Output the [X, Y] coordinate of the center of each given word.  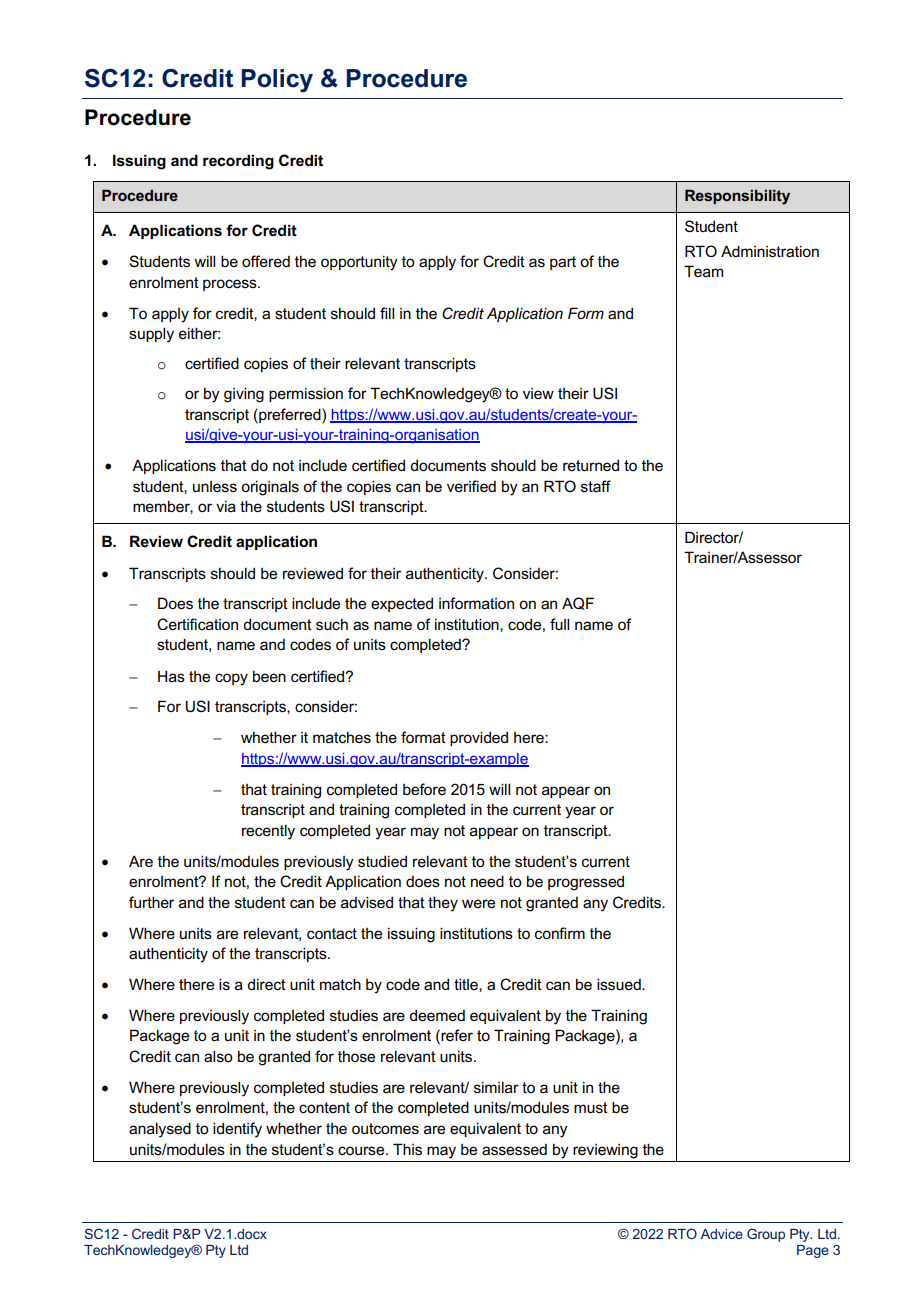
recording [238, 162]
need [487, 881]
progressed [586, 883]
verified [471, 486]
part [563, 263]
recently [268, 832]
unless [215, 486]
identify [237, 1130]
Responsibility [737, 197]
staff [596, 486]
